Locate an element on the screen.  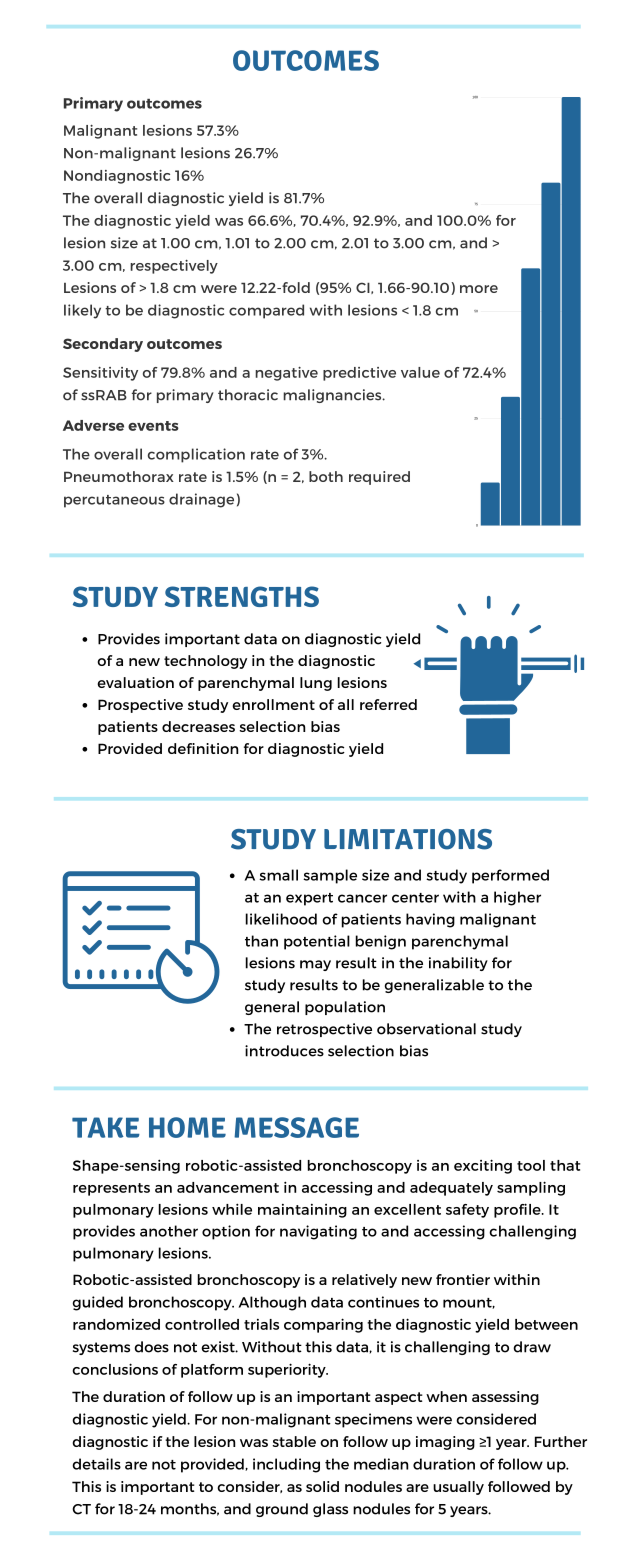
sample is located at coordinates (330, 876).
